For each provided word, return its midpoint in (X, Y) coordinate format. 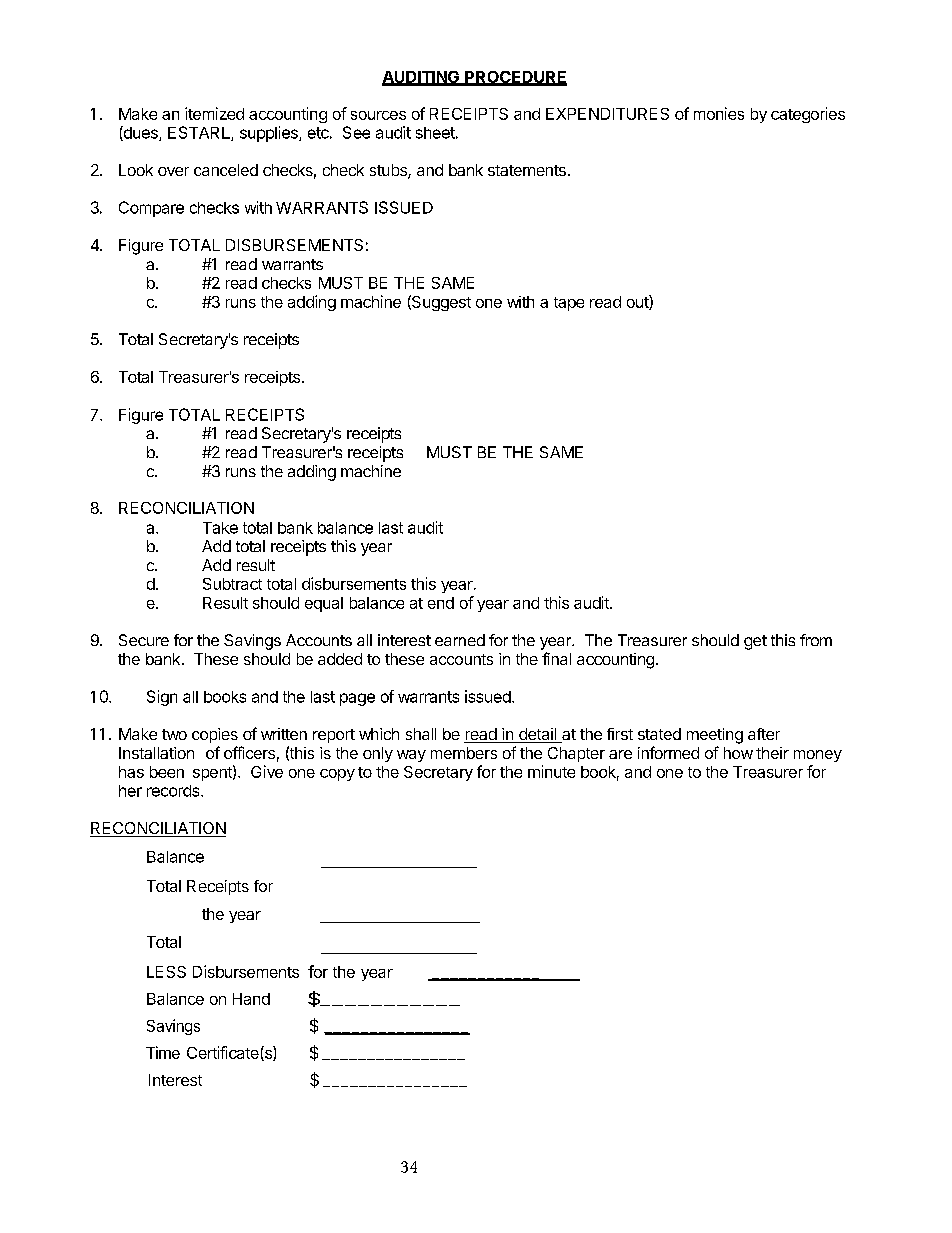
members (464, 753)
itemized (214, 113)
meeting (715, 736)
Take (220, 528)
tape (569, 304)
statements (527, 170)
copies (215, 735)
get (755, 642)
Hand (251, 999)
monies (719, 113)
